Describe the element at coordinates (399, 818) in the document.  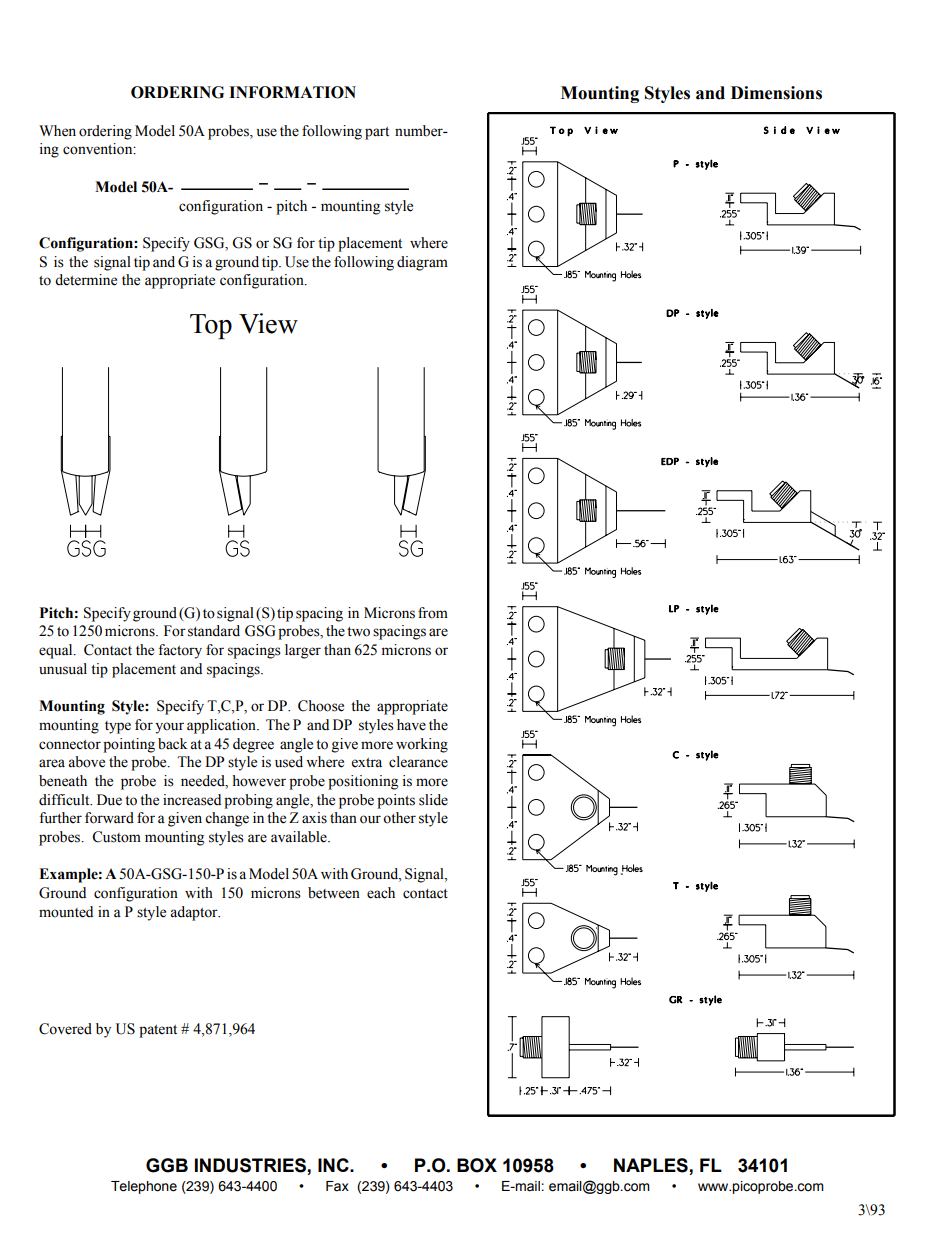
I see `other` at that location.
